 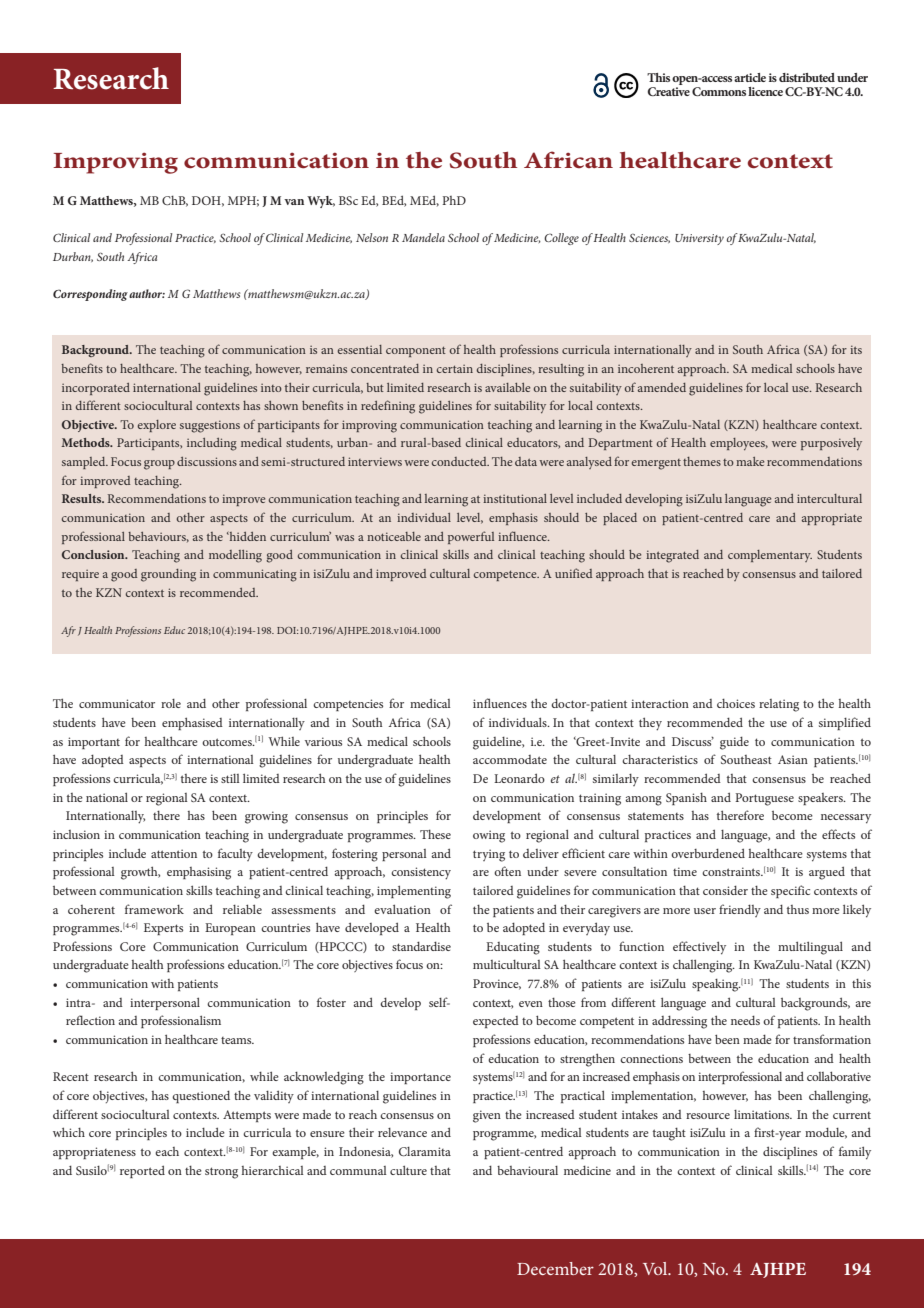 What do you see at coordinates (159, 465) in the screenshot?
I see `group` at bounding box center [159, 465].
